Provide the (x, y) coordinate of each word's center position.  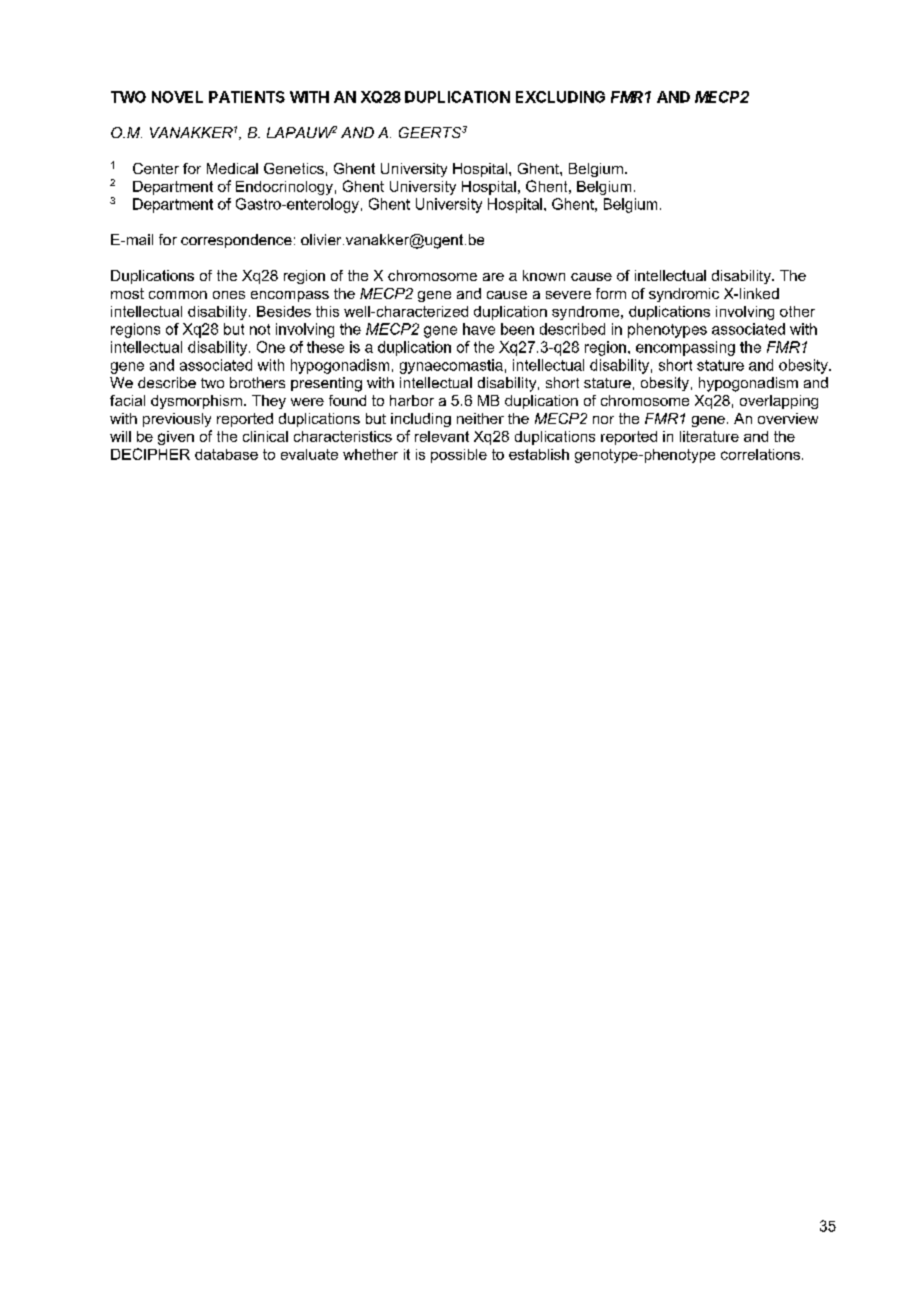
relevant (442, 436)
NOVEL (177, 97)
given (176, 438)
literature (709, 436)
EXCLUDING (560, 97)
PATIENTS (247, 97)
